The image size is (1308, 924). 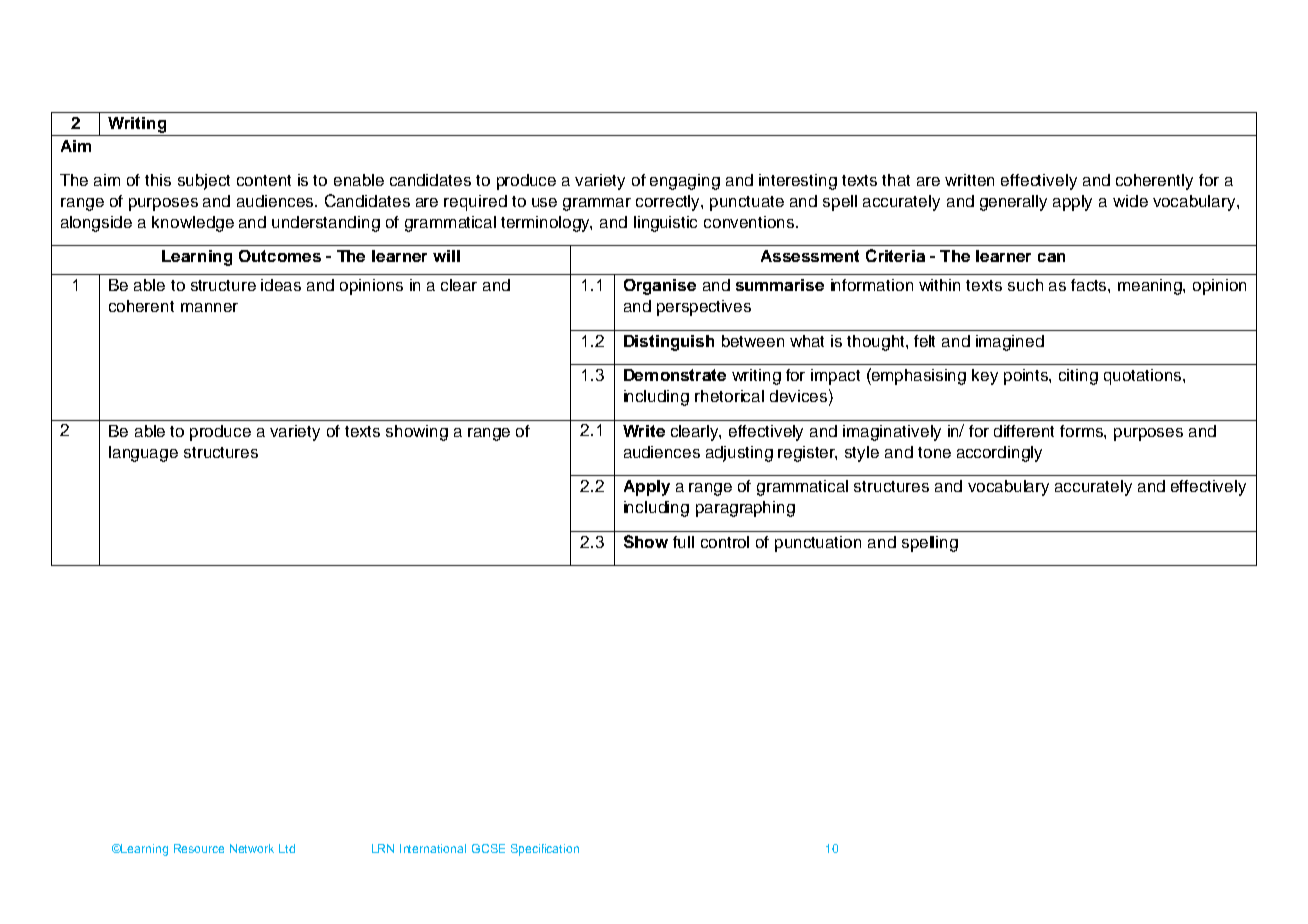 I want to click on language, so click(x=143, y=454).
